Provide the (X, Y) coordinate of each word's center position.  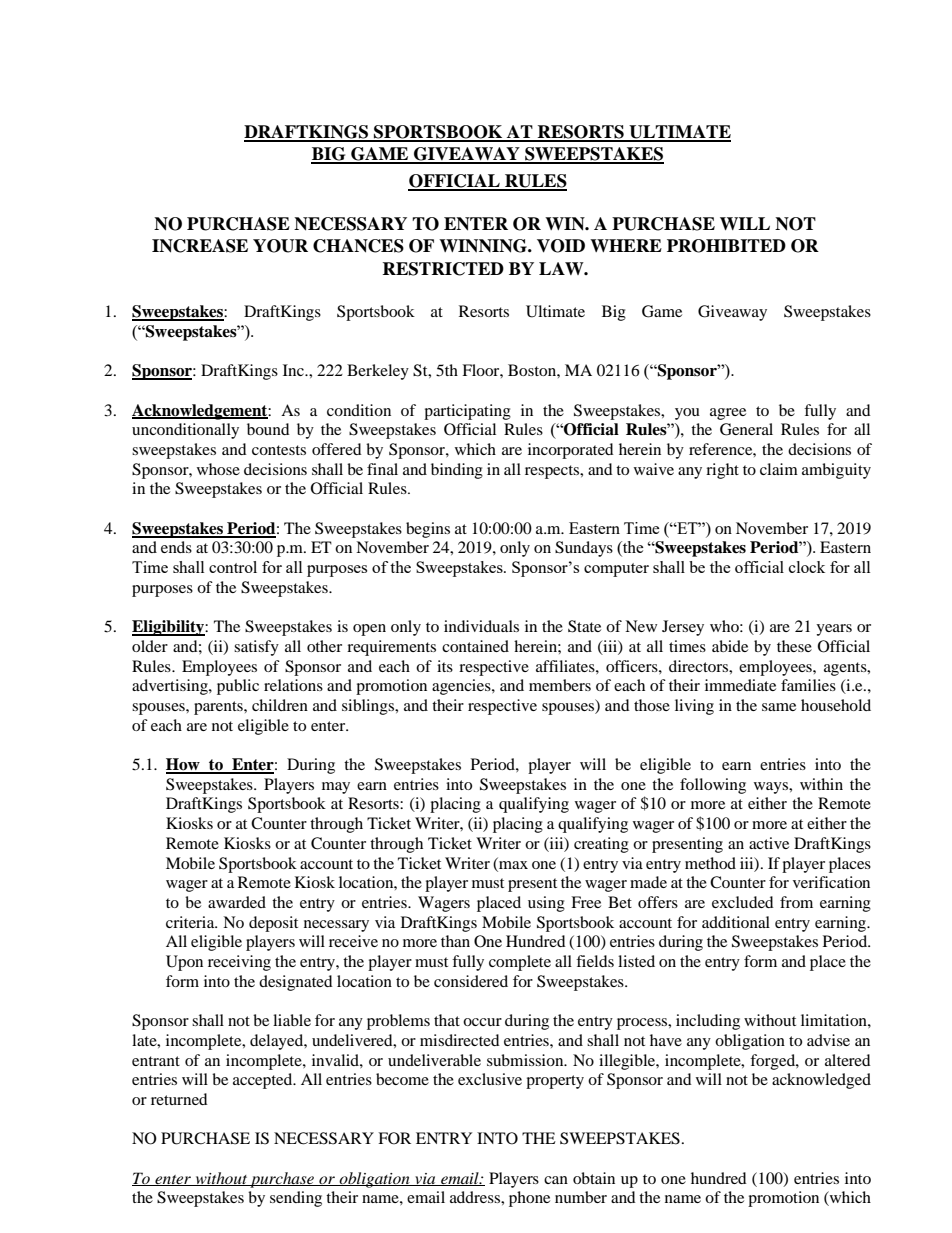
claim (779, 469)
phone (529, 1199)
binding (457, 471)
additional (736, 922)
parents (219, 708)
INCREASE (200, 246)
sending (296, 1199)
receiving (239, 963)
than (455, 941)
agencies (462, 687)
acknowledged (821, 1081)
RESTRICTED (443, 269)
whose (218, 469)
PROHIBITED (726, 246)
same (779, 707)
